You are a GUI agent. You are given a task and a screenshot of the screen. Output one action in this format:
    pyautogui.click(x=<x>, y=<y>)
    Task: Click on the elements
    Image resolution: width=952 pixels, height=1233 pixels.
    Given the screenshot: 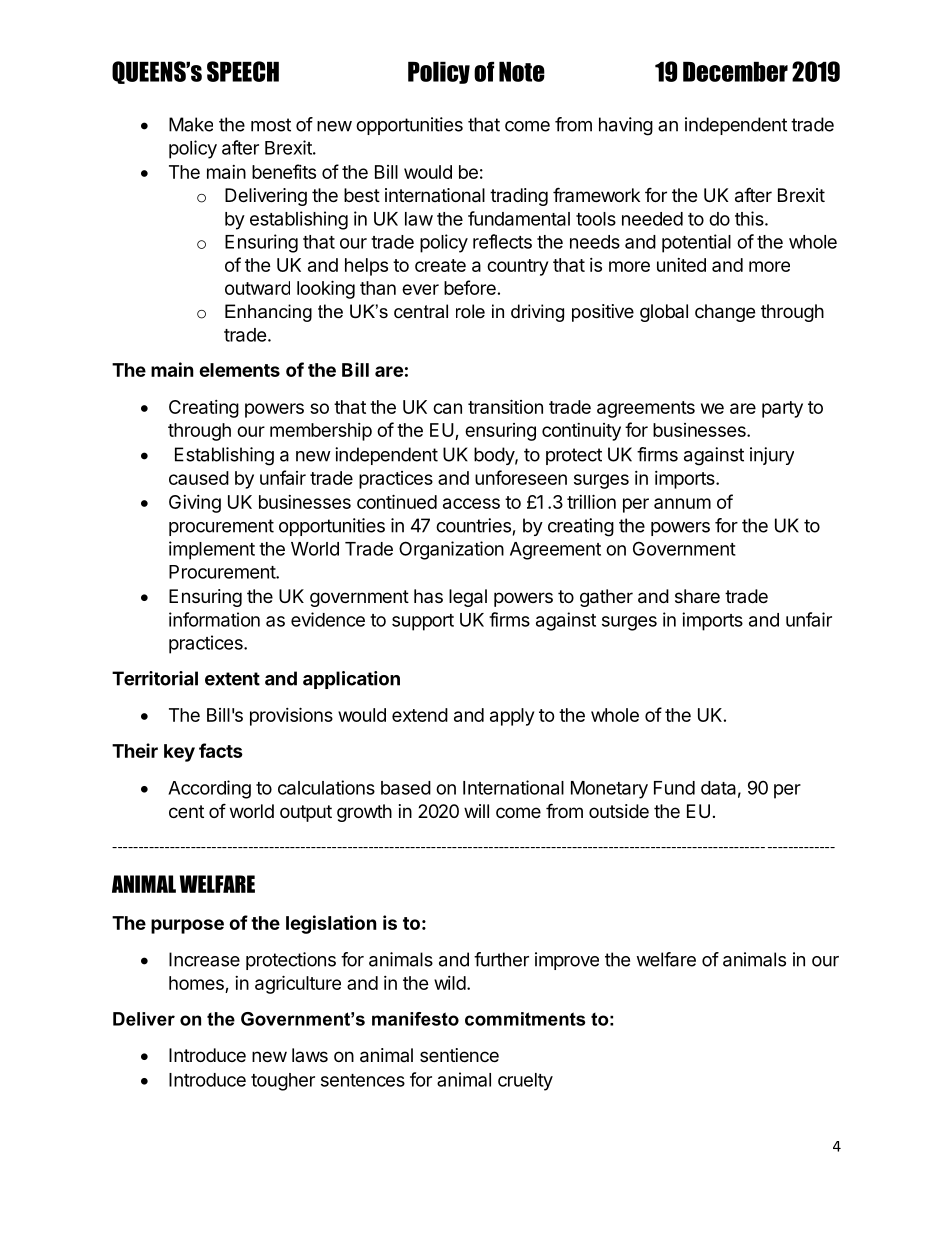 What is the action you would take?
    pyautogui.click(x=239, y=370)
